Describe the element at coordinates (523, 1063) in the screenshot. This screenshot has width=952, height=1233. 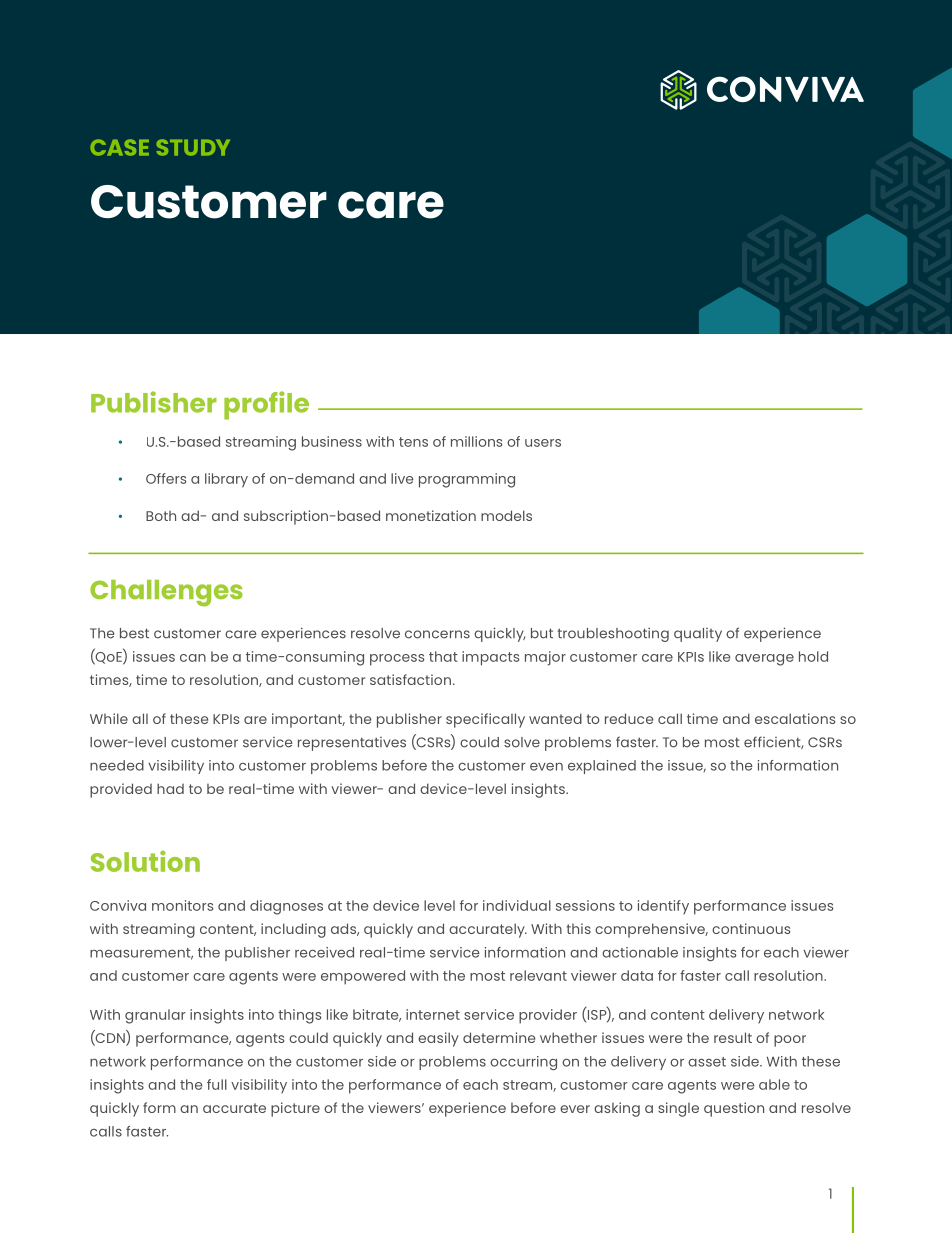
I see `occurring` at that location.
